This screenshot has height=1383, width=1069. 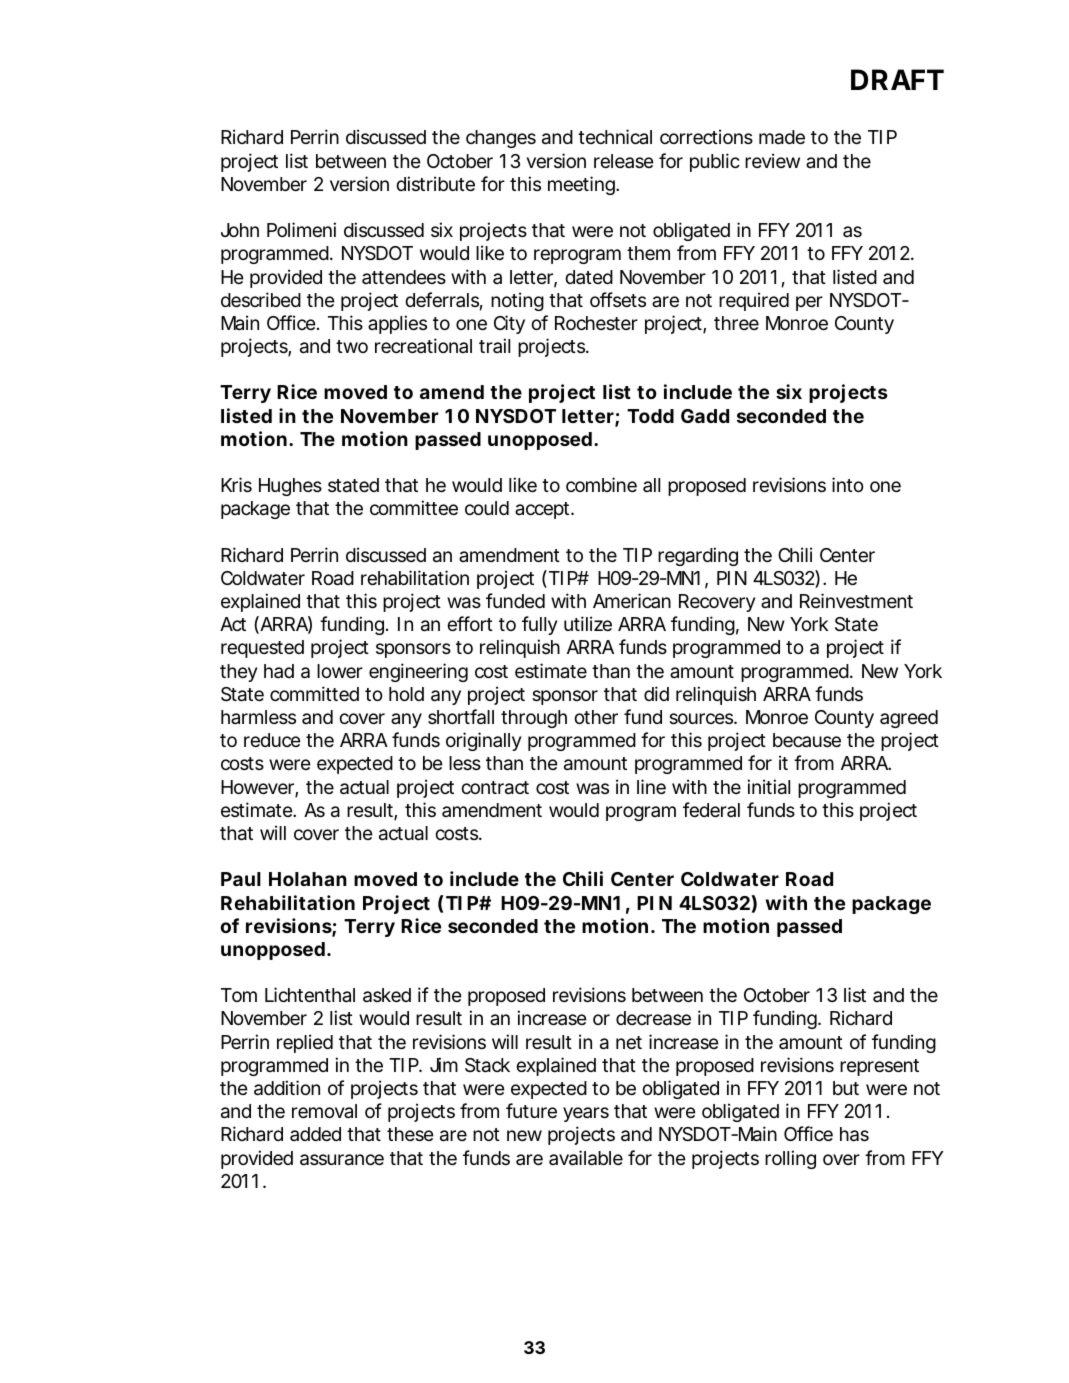 I want to click on has, so click(x=854, y=1134).
